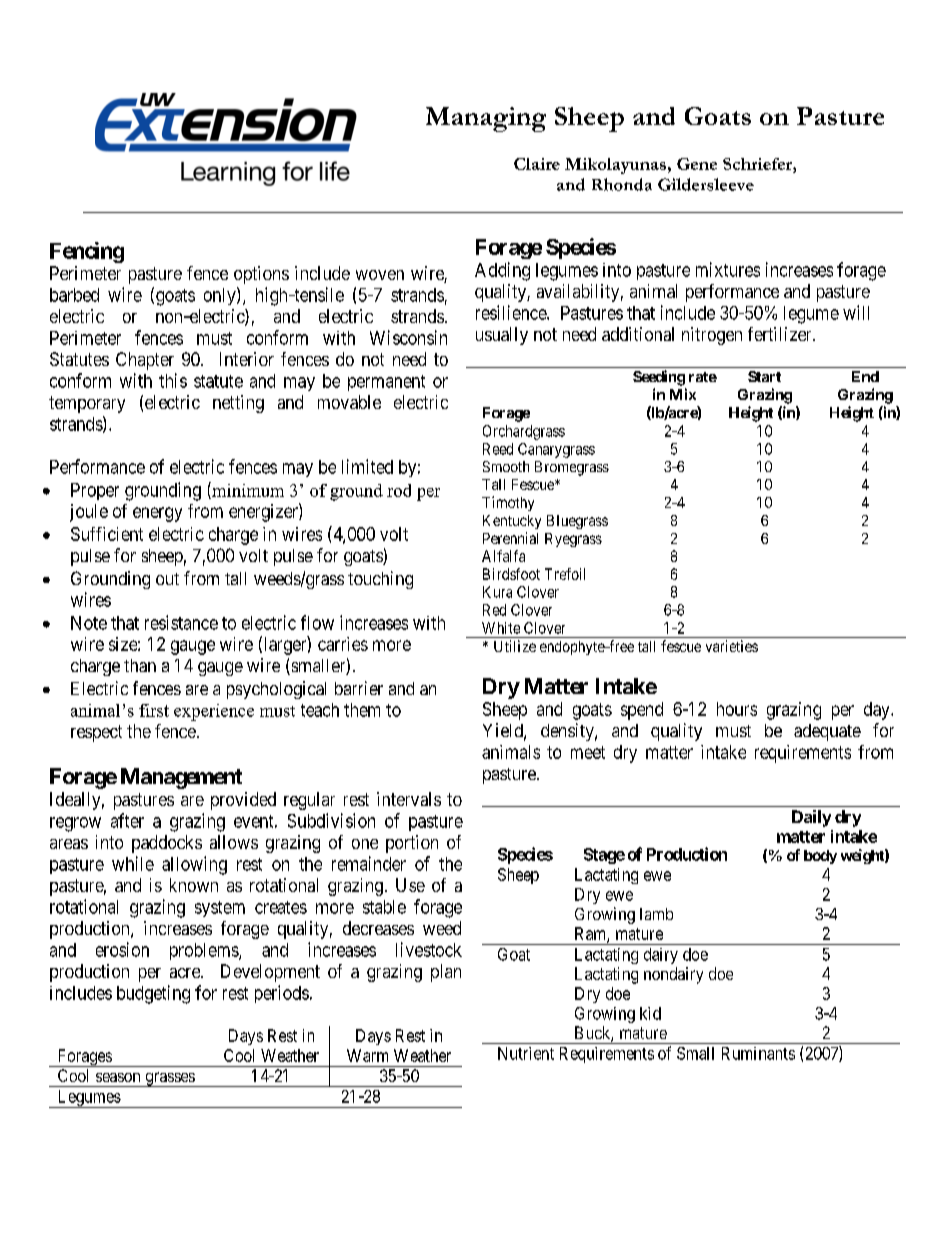 This screenshot has height=1233, width=952. What do you see at coordinates (486, 119) in the screenshot?
I see `Managing` at bounding box center [486, 119].
